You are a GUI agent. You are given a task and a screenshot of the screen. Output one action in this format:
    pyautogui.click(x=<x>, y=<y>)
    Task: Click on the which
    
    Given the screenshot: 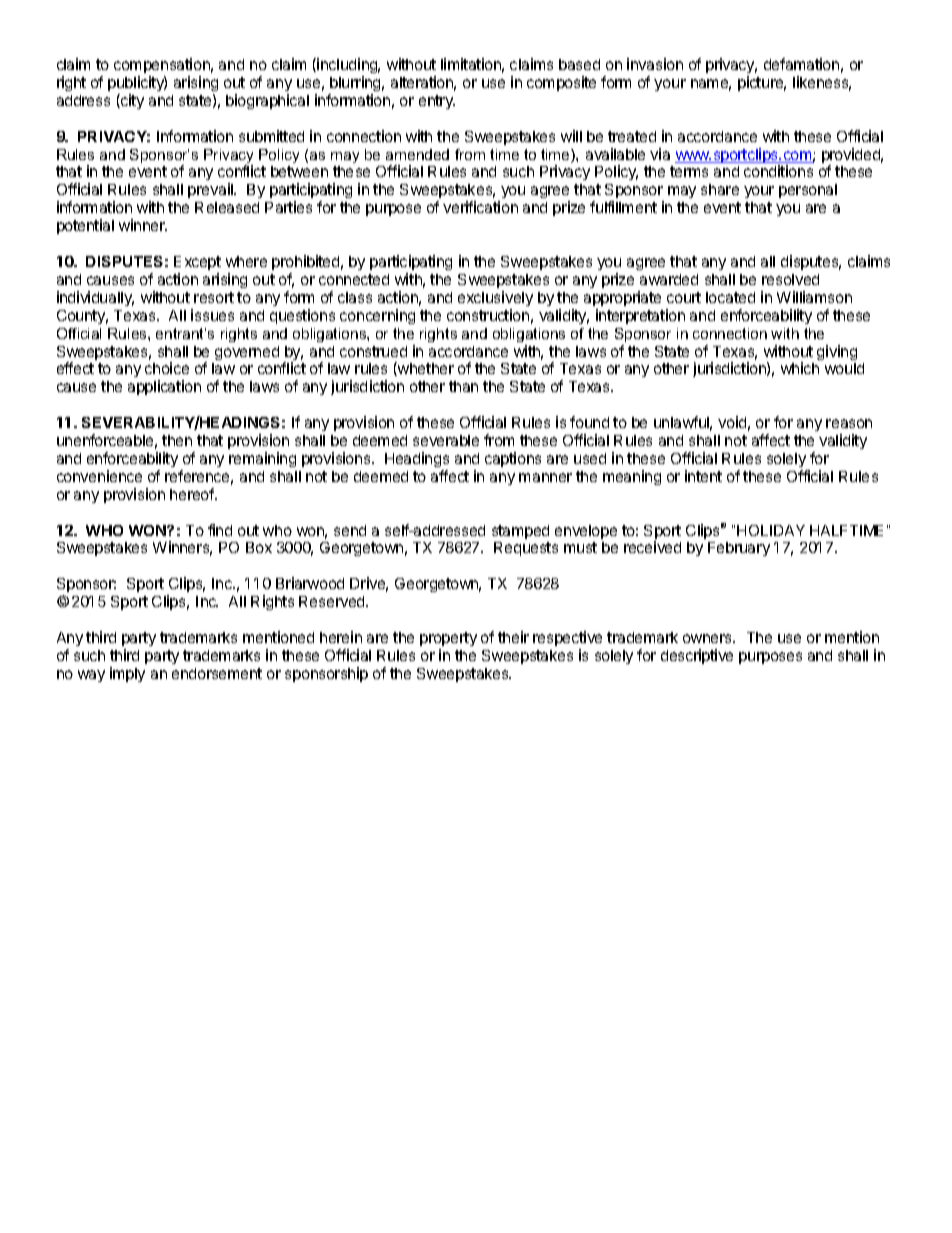 What is the action you would take?
    pyautogui.click(x=800, y=368)
